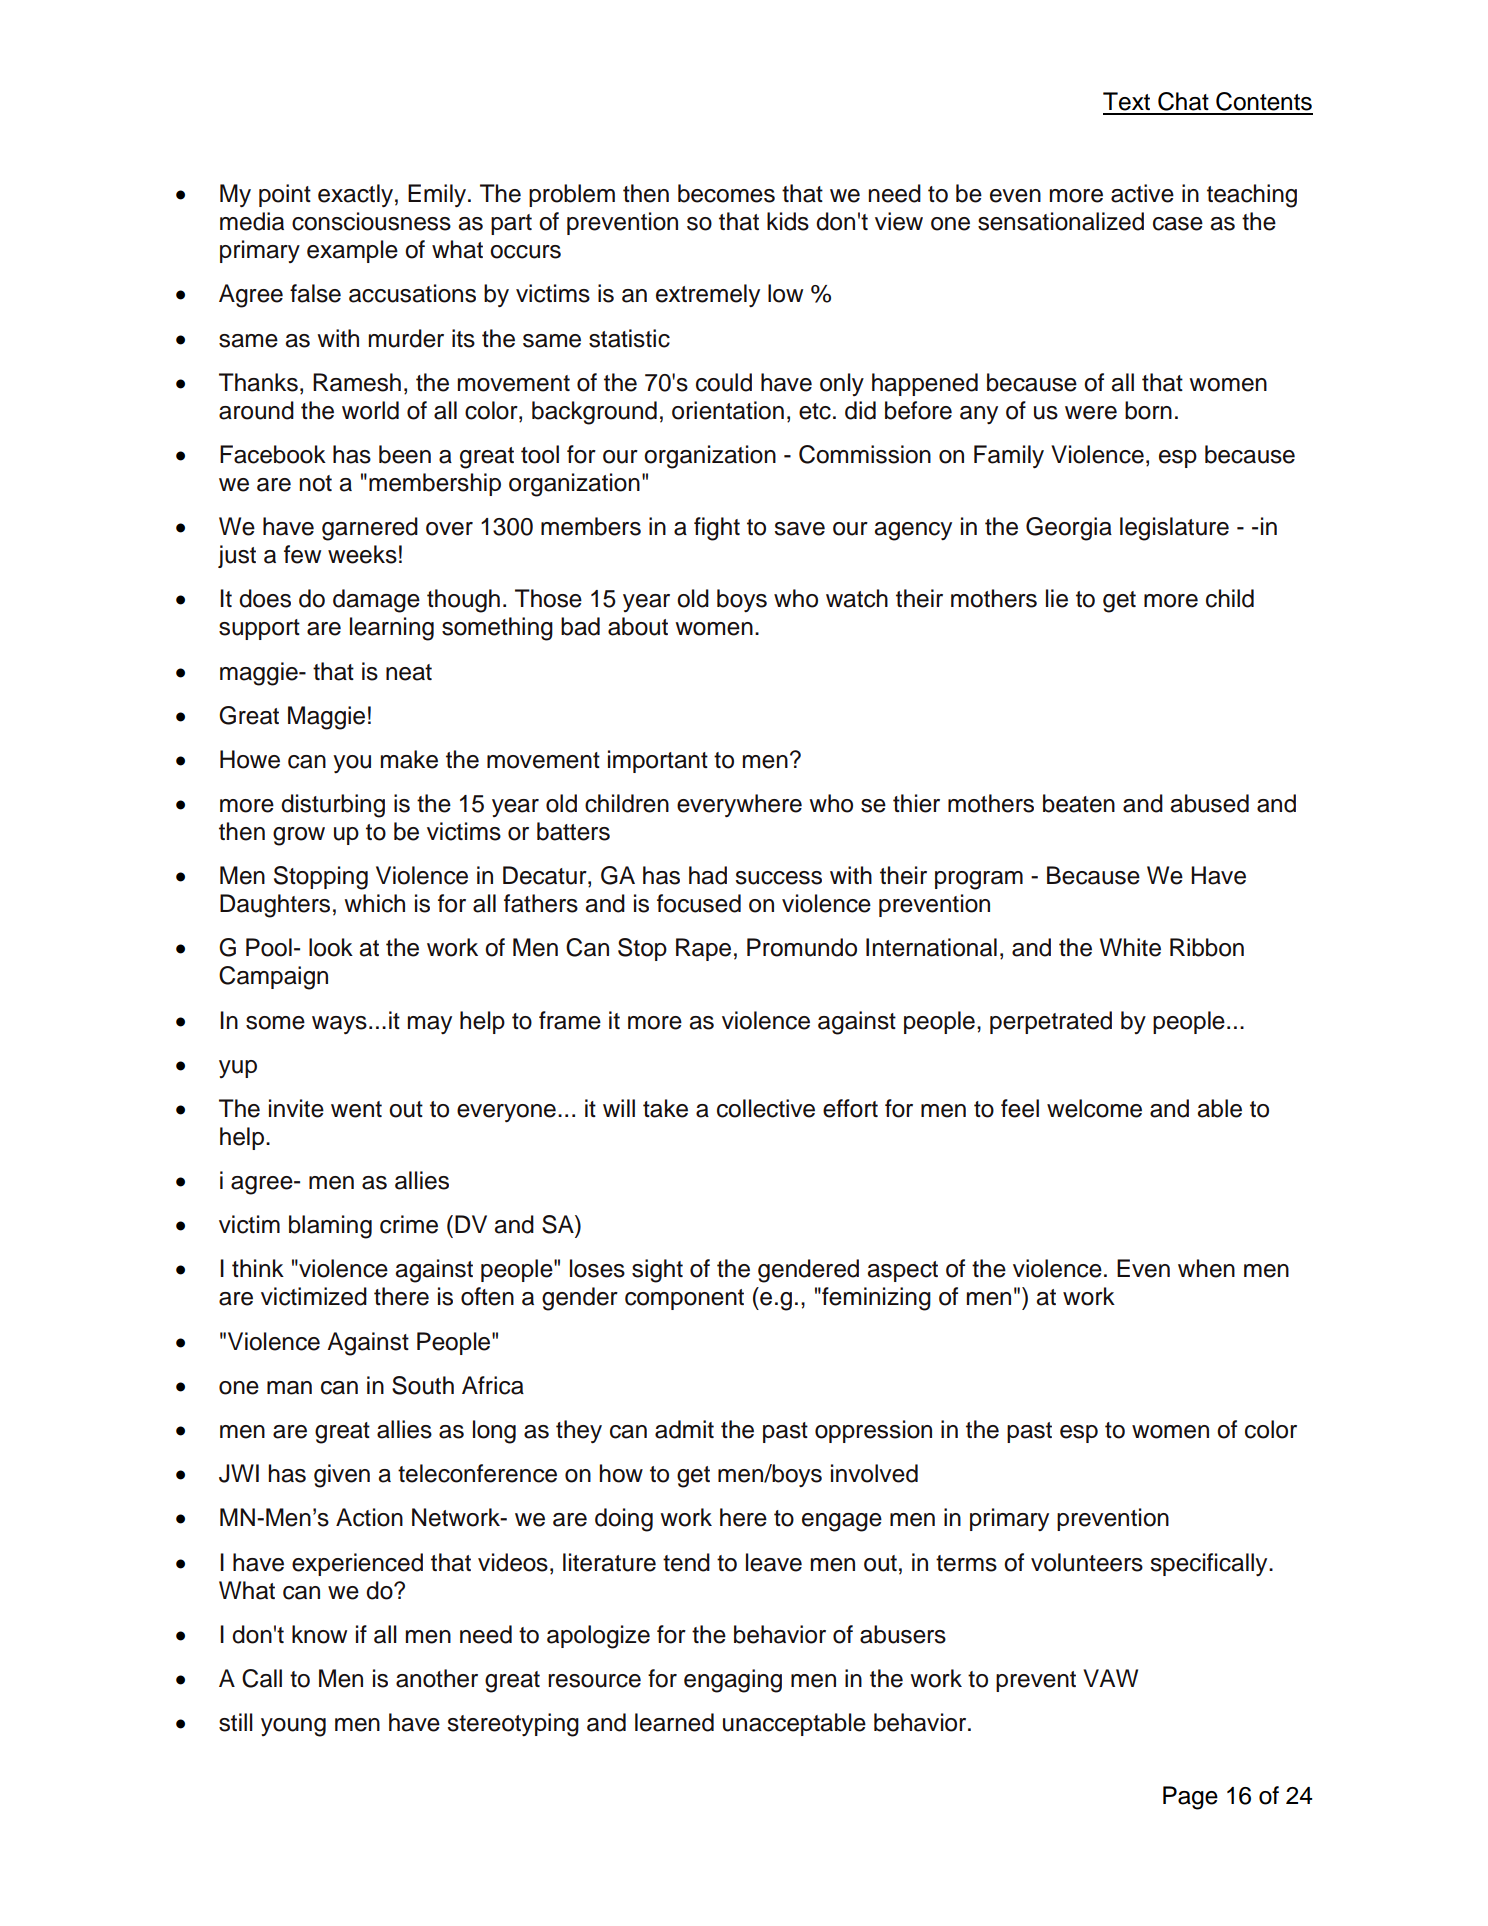 Image resolution: width=1488 pixels, height=1926 pixels. Describe the element at coordinates (788, 221) in the page. I see `kids` at that location.
